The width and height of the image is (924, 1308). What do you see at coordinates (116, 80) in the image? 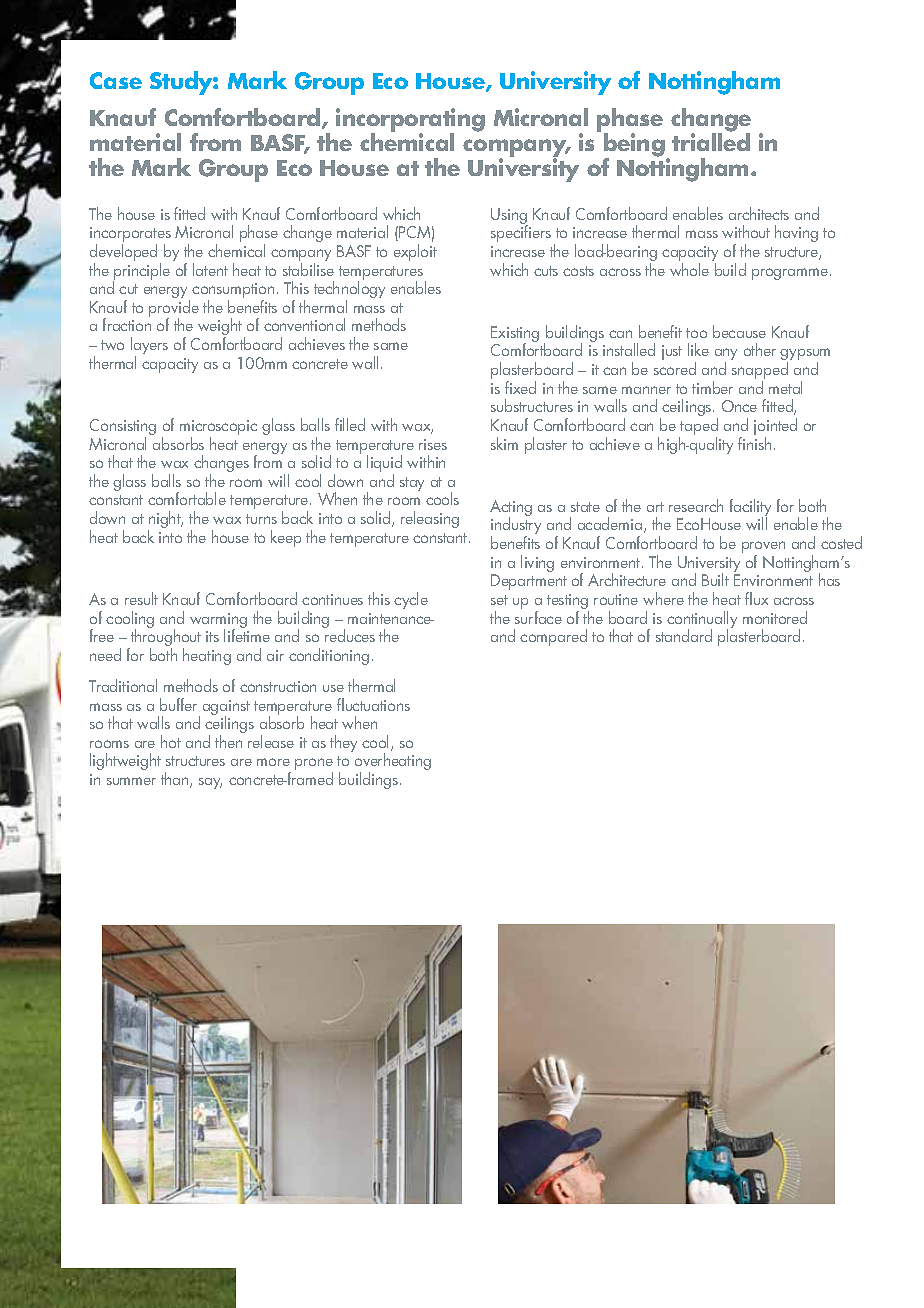
I see `Case` at bounding box center [116, 80].
